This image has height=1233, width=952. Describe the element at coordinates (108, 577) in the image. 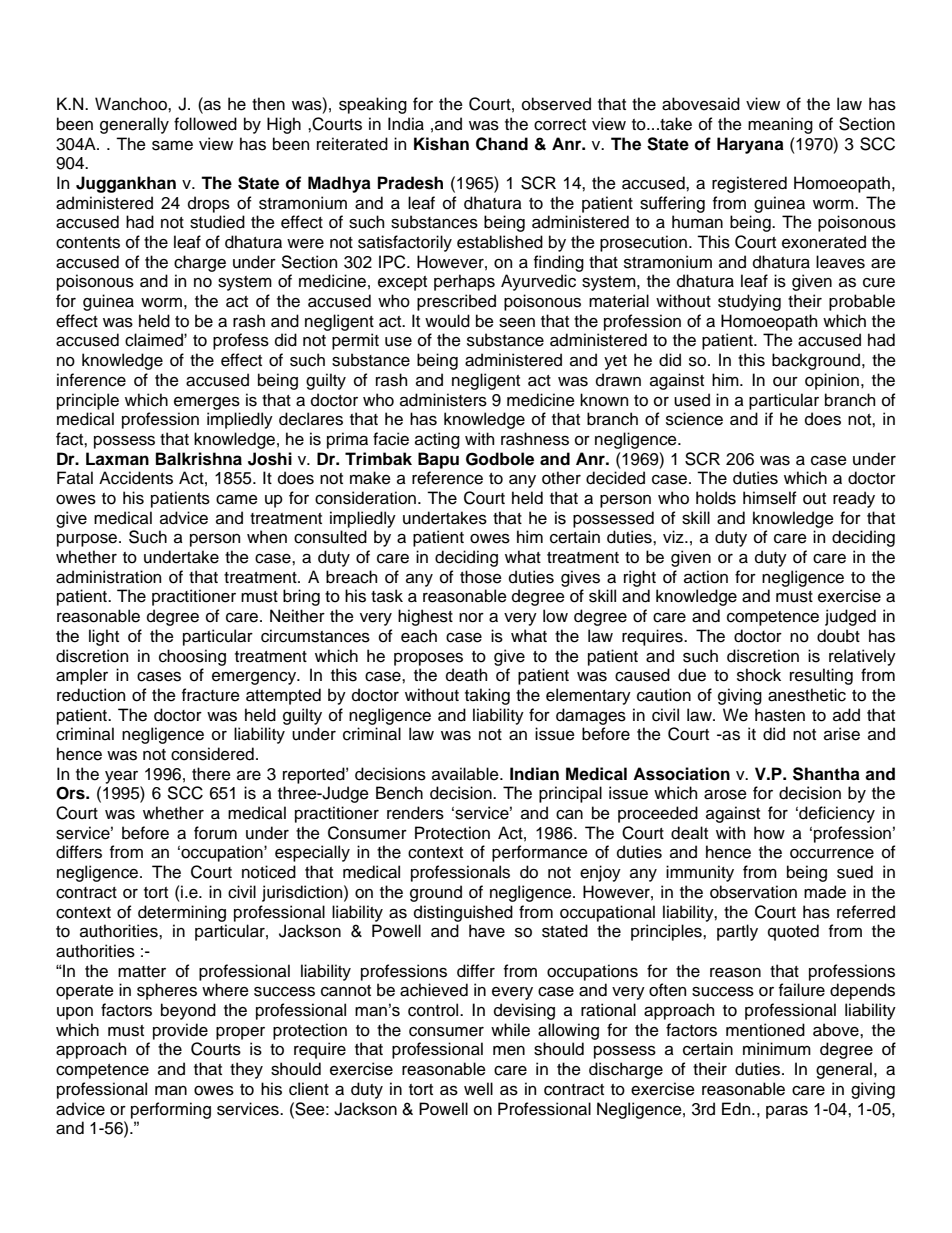

I see `administration` at that location.
